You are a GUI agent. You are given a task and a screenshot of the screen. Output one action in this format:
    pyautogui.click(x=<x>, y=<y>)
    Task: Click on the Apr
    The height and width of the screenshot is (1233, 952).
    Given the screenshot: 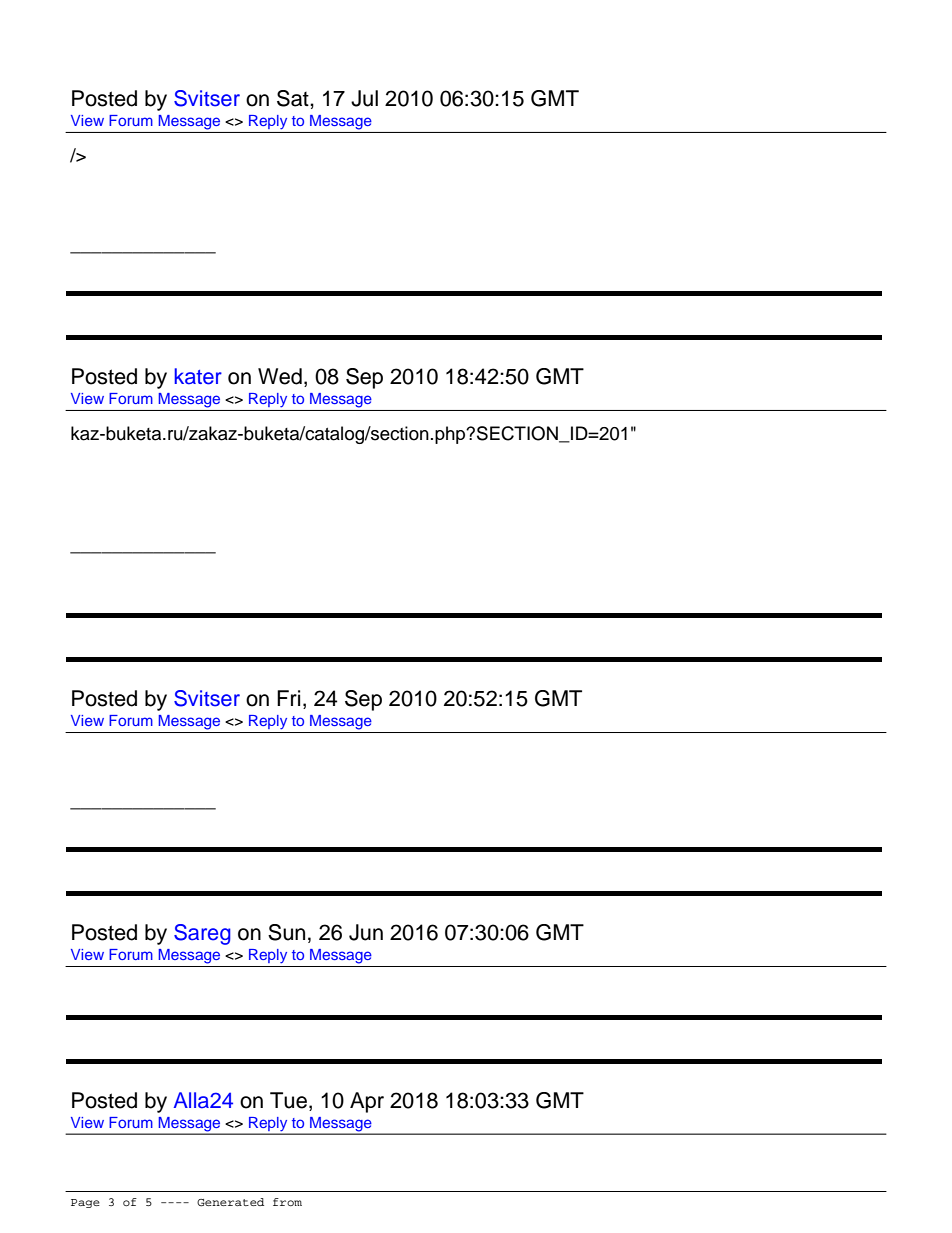 What is the action you would take?
    pyautogui.click(x=367, y=1102)
